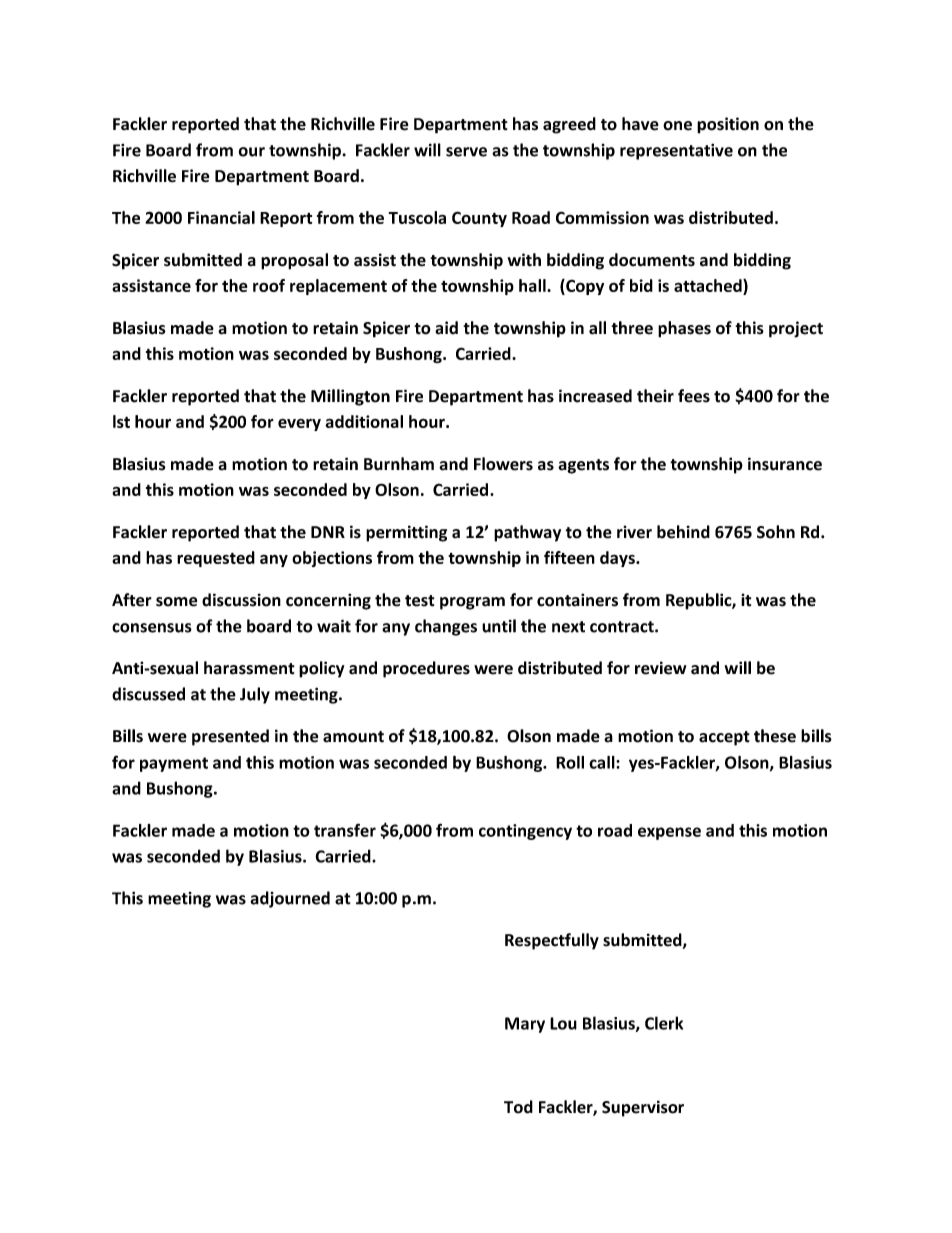 The height and width of the document is (1233, 952). I want to click on Financial, so click(221, 217).
